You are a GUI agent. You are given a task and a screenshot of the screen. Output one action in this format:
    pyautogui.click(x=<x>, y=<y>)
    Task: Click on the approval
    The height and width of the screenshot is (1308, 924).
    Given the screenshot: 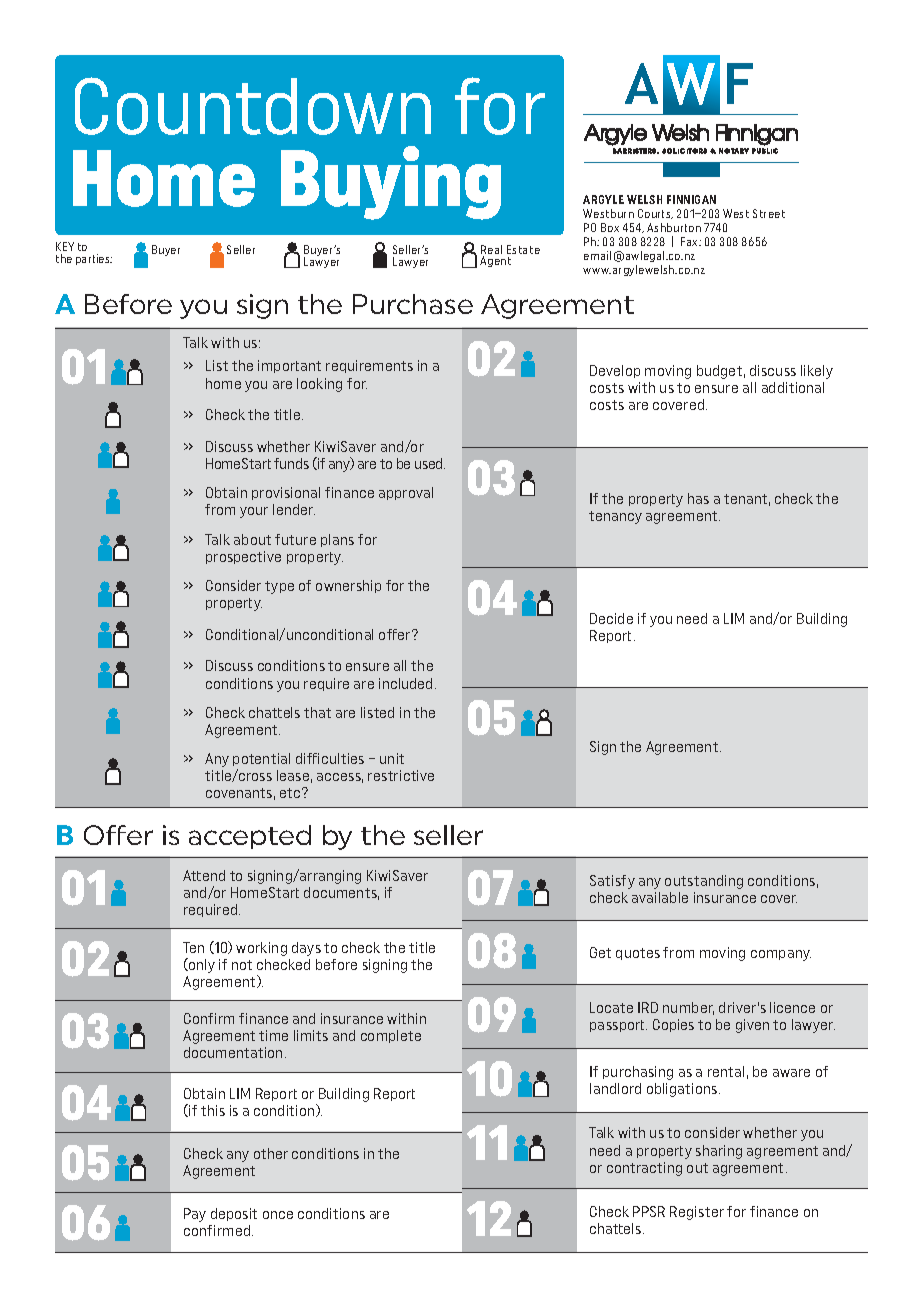 What is the action you would take?
    pyautogui.click(x=406, y=493)
